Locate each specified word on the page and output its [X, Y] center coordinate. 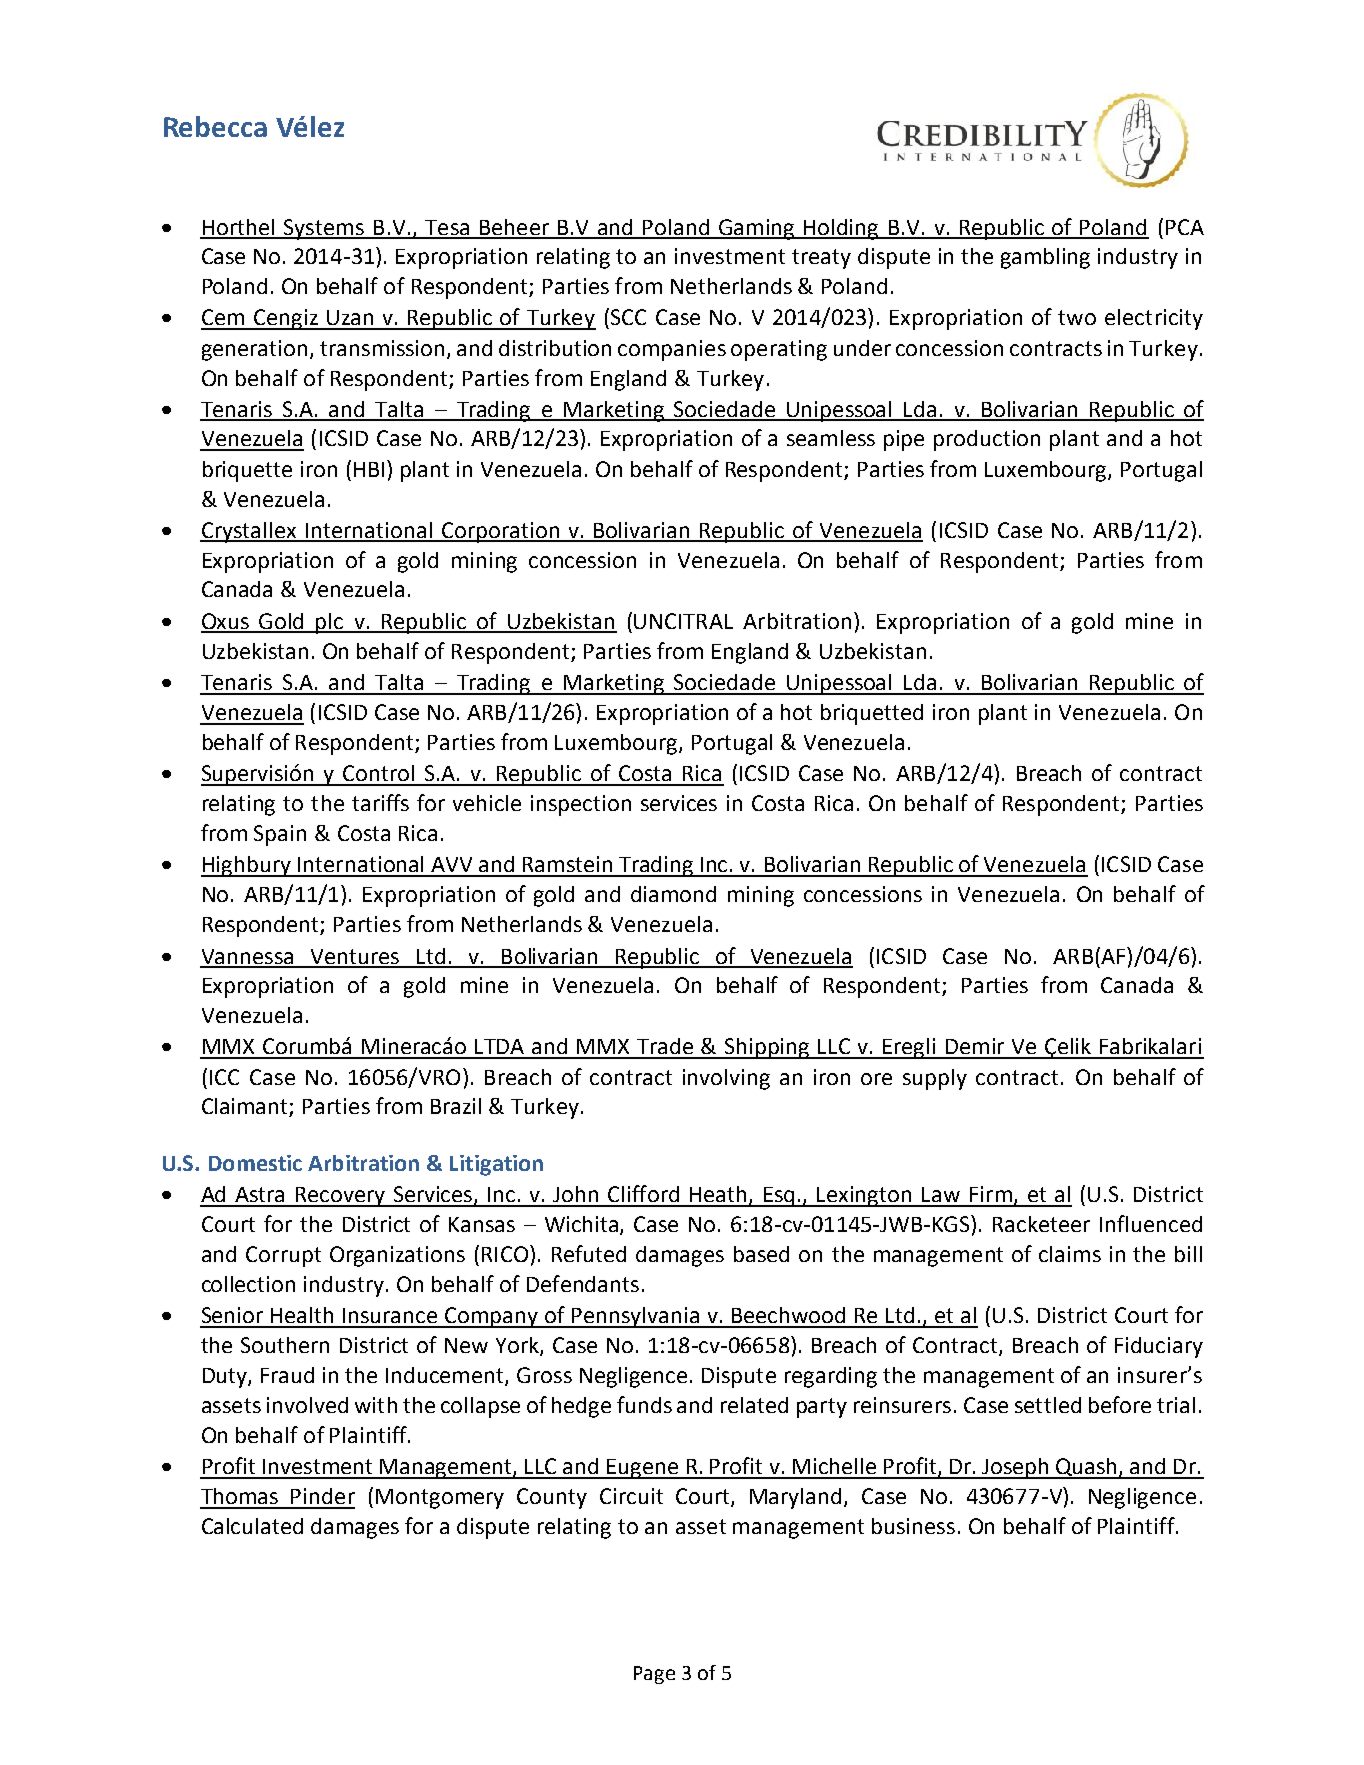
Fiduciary [1159, 1347]
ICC [224, 1077]
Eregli [909, 1048]
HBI [369, 469]
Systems [324, 229]
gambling [1045, 258]
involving [726, 1079]
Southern [285, 1345]
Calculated [252, 1526]
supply [935, 1079]
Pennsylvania [636, 1317]
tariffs [380, 802]
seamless [831, 438]
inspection [581, 805]
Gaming [757, 229]
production [987, 440]
